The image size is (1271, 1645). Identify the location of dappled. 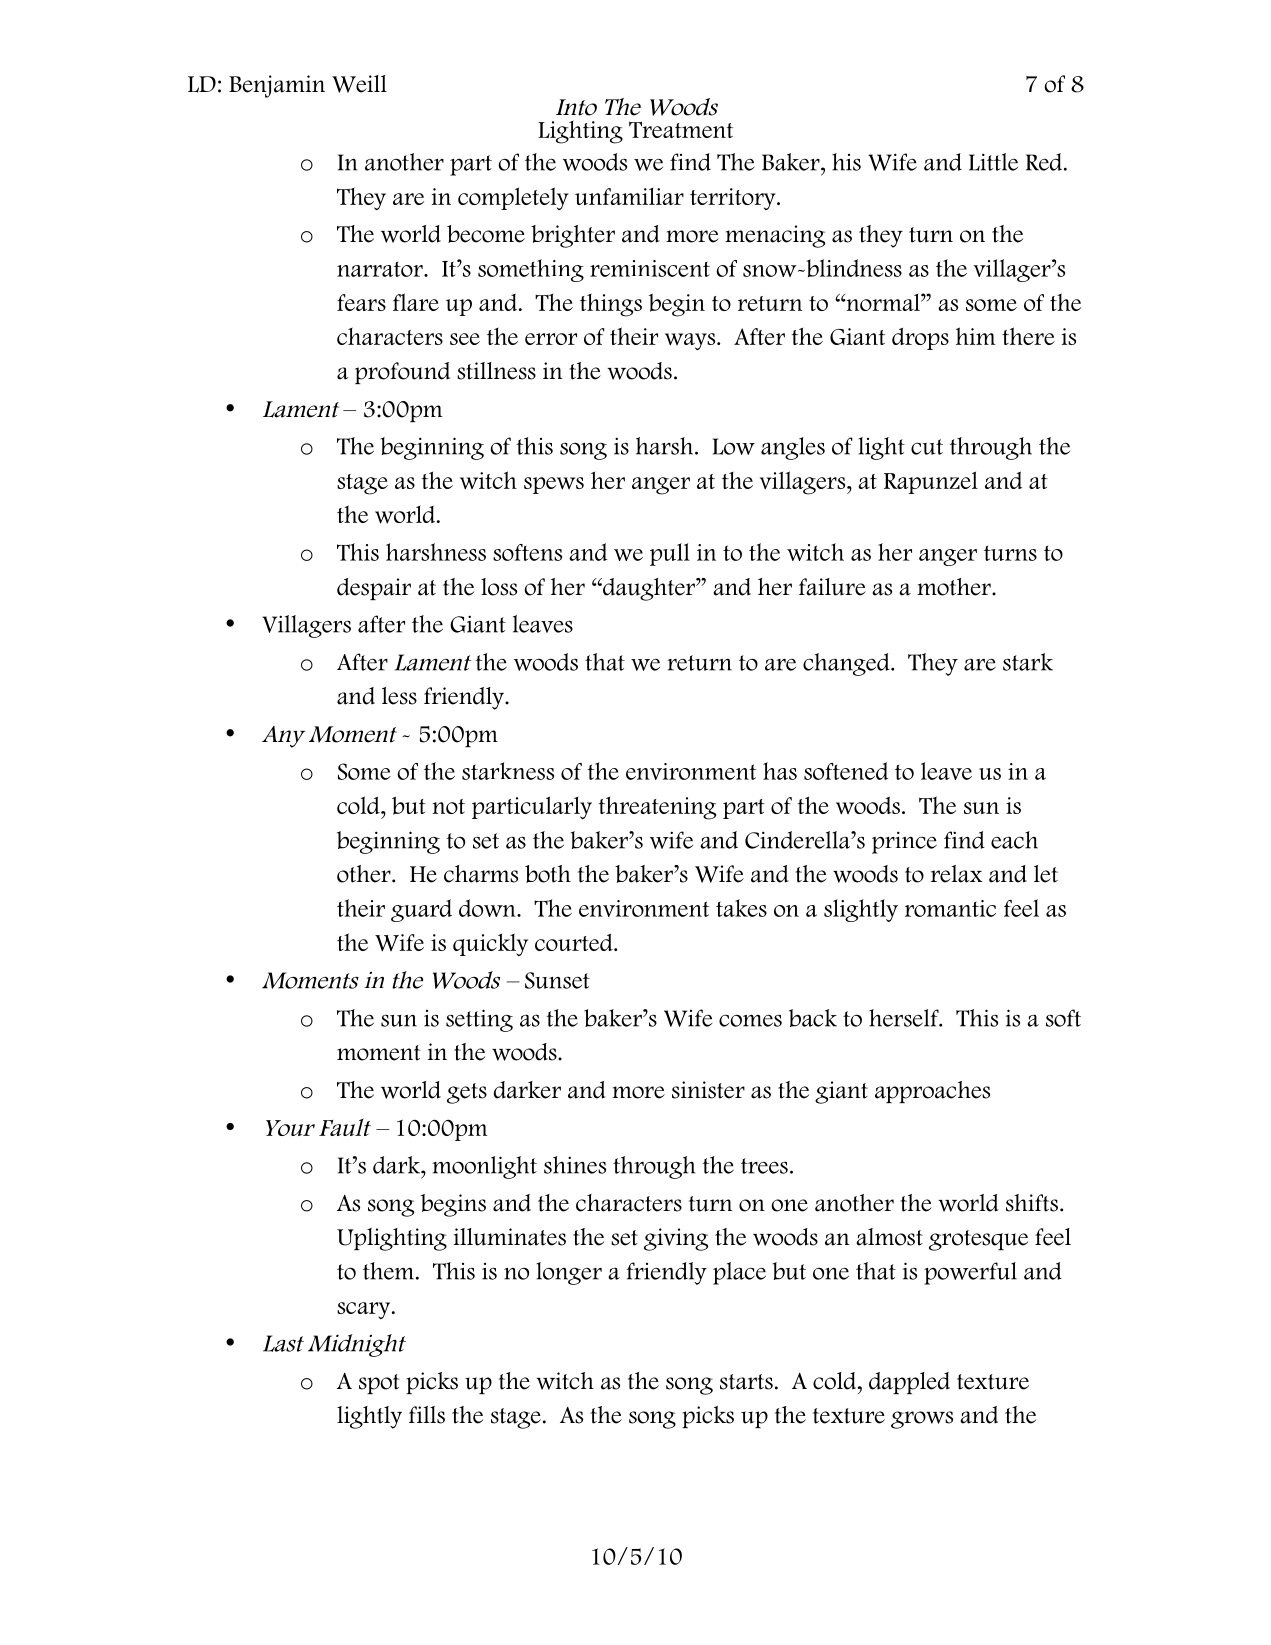
(909, 1383).
